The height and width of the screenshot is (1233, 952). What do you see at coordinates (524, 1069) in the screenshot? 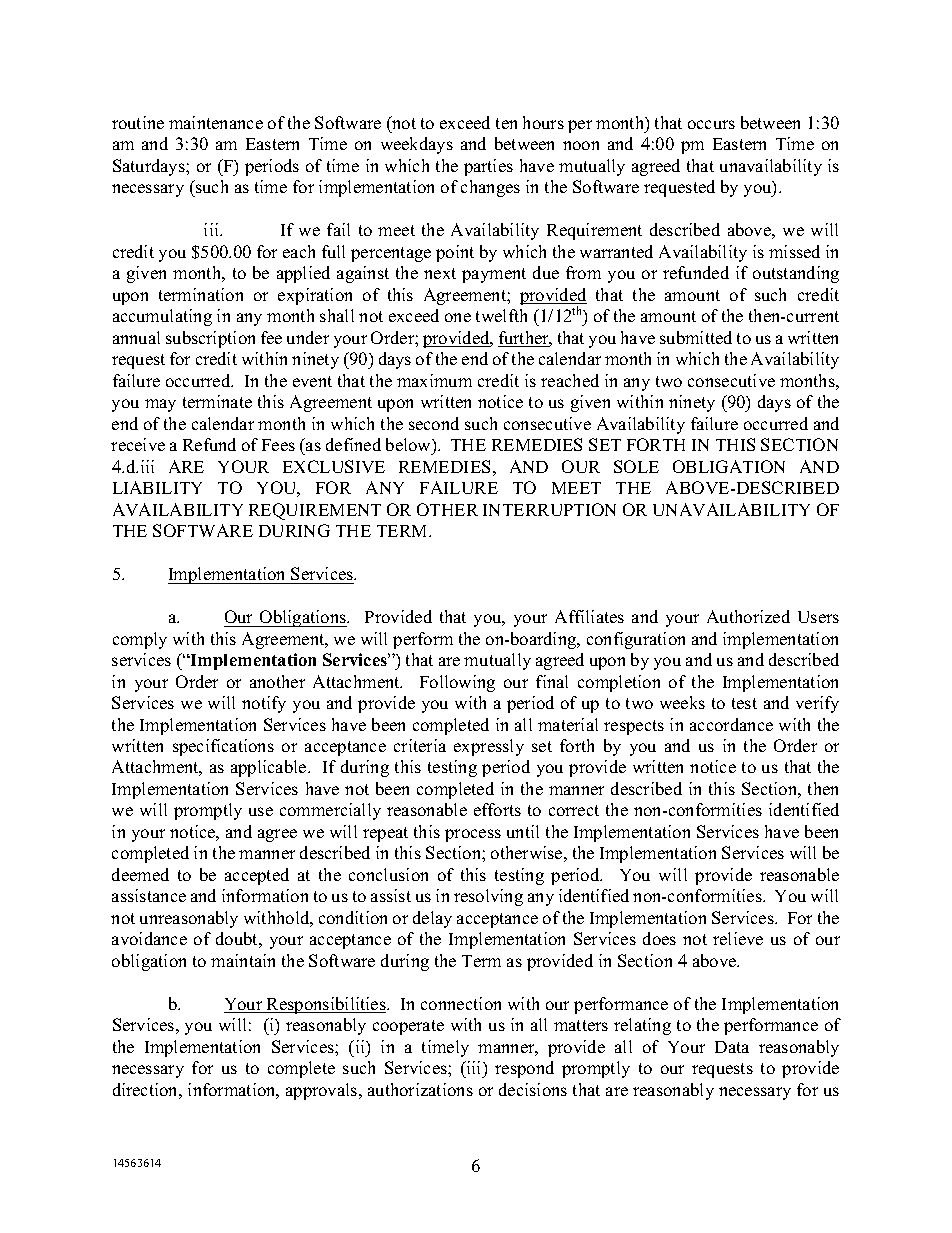
I see `respond` at bounding box center [524, 1069].
